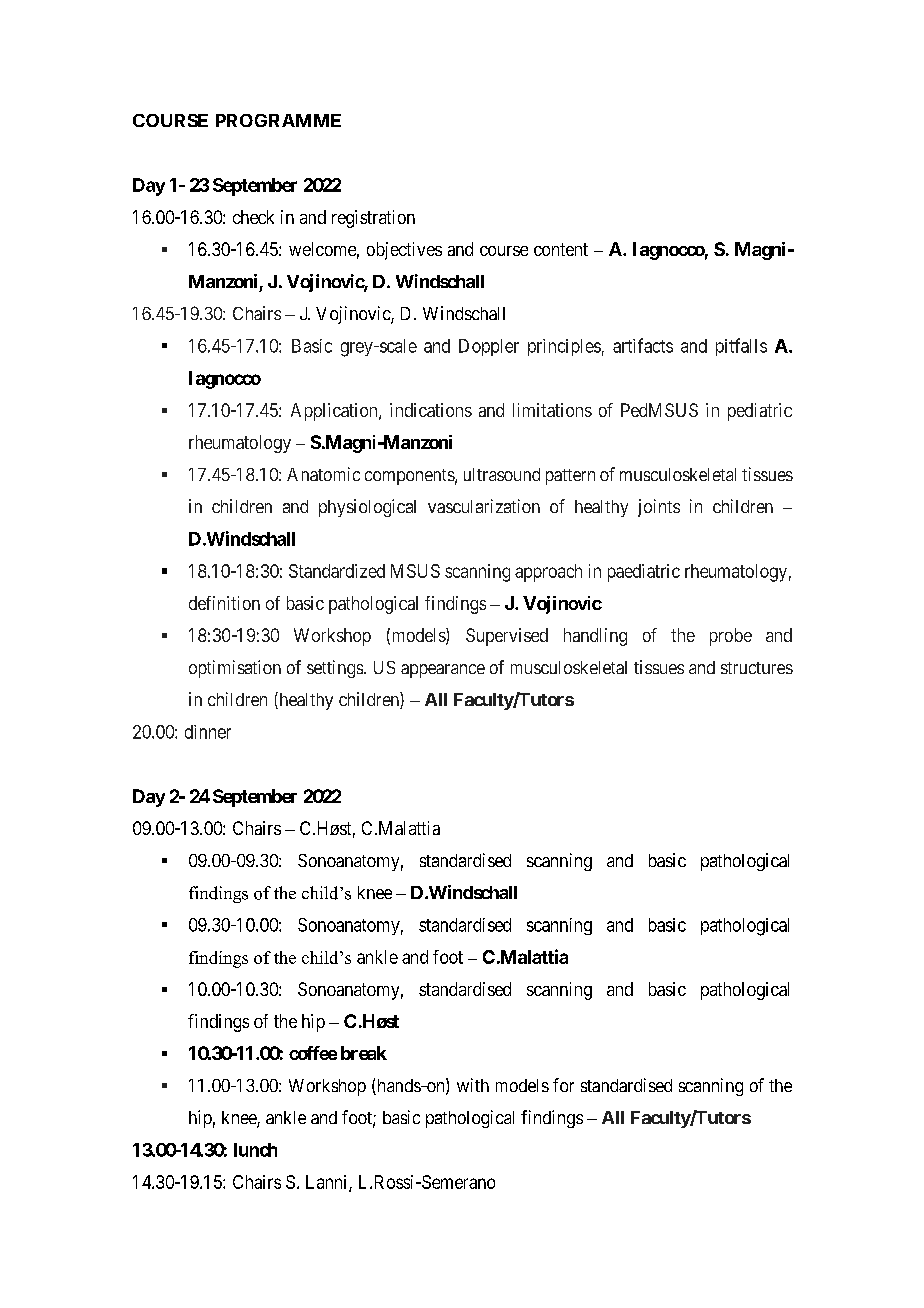  Describe the element at coordinates (278, 120) in the page. I see `PROGRAMME` at that location.
